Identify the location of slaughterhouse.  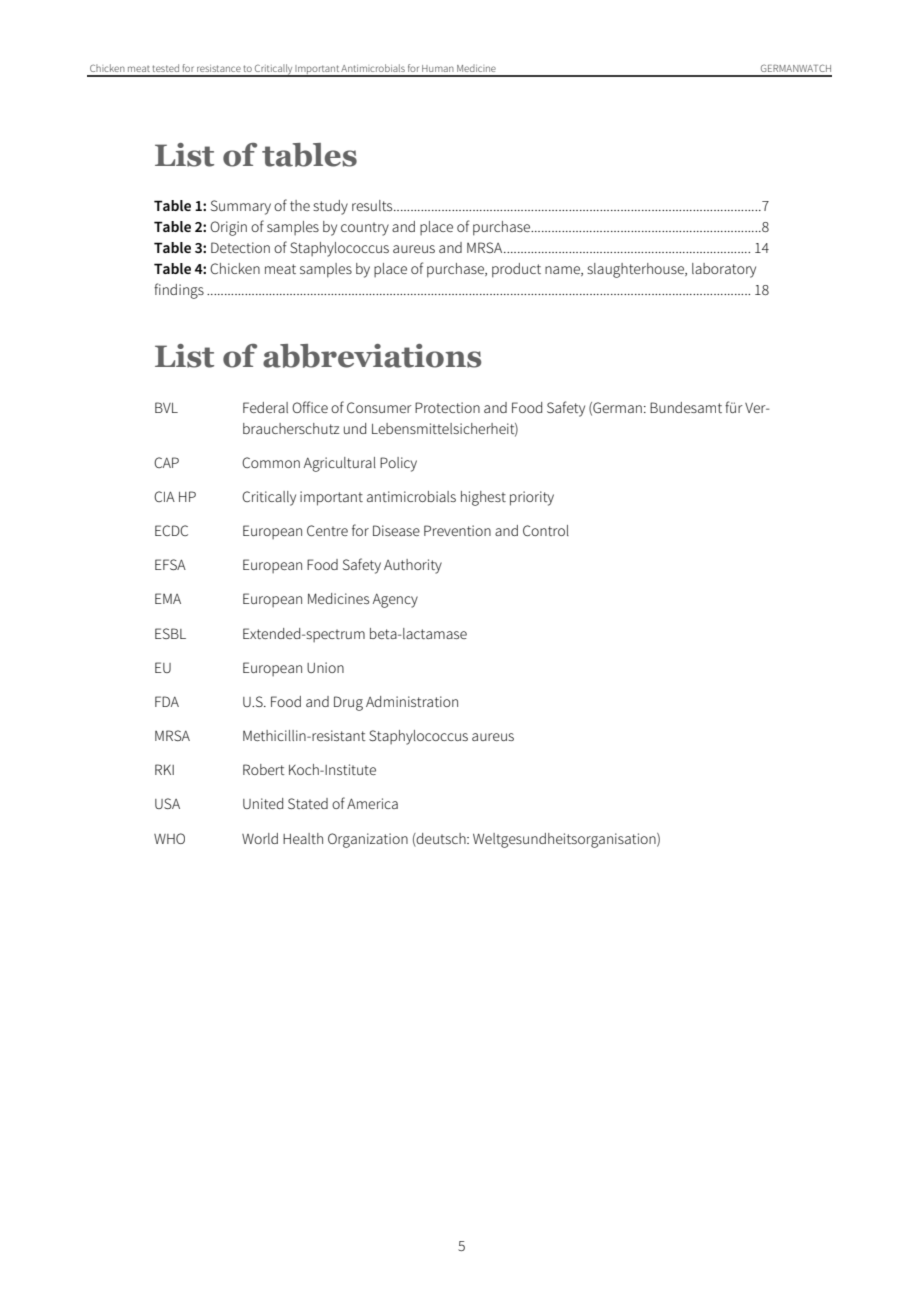
(636, 270).
